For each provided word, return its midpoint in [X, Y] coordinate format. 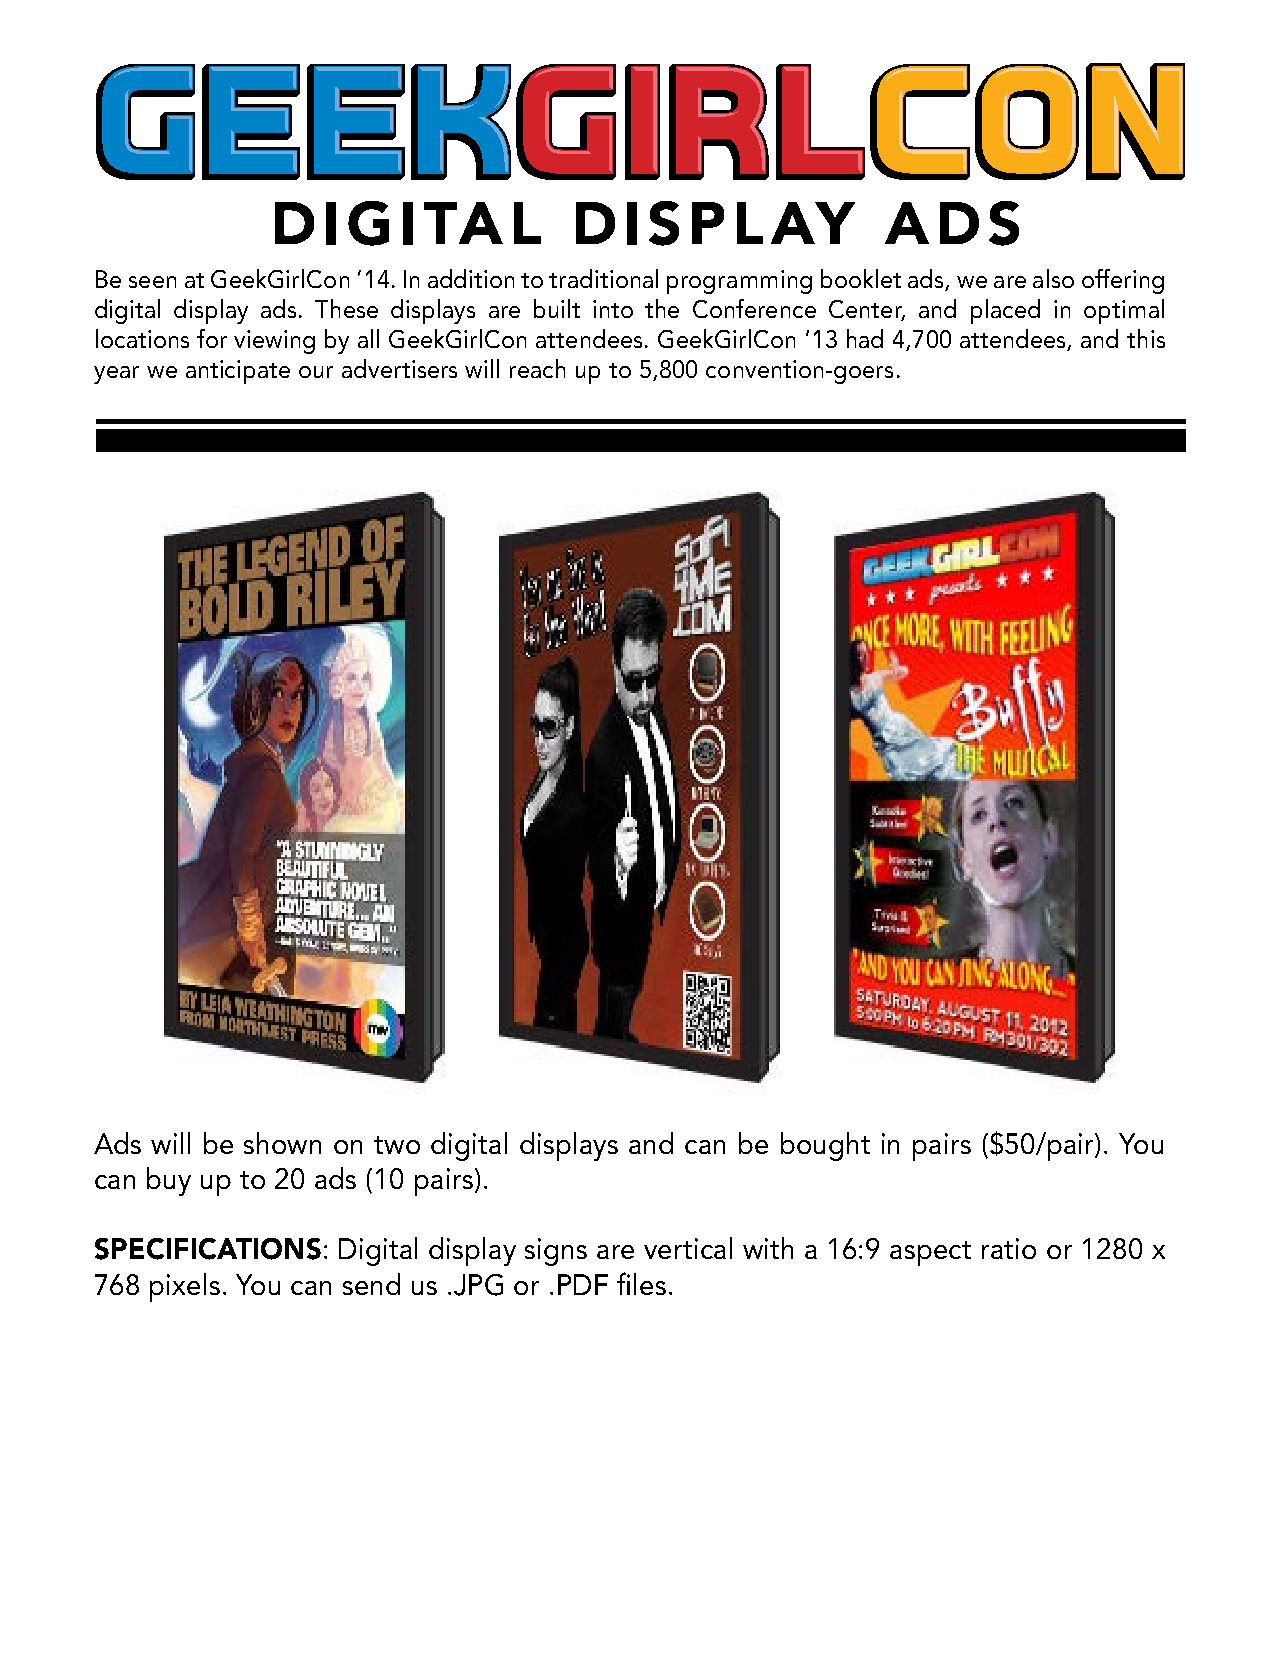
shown [282, 1143]
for [212, 338]
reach [537, 368]
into [613, 309]
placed [1005, 311]
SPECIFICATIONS [208, 1249]
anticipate [238, 372]
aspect [930, 1253]
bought [825, 1146]
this [1146, 338]
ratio [1009, 1248]
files [641, 1283]
